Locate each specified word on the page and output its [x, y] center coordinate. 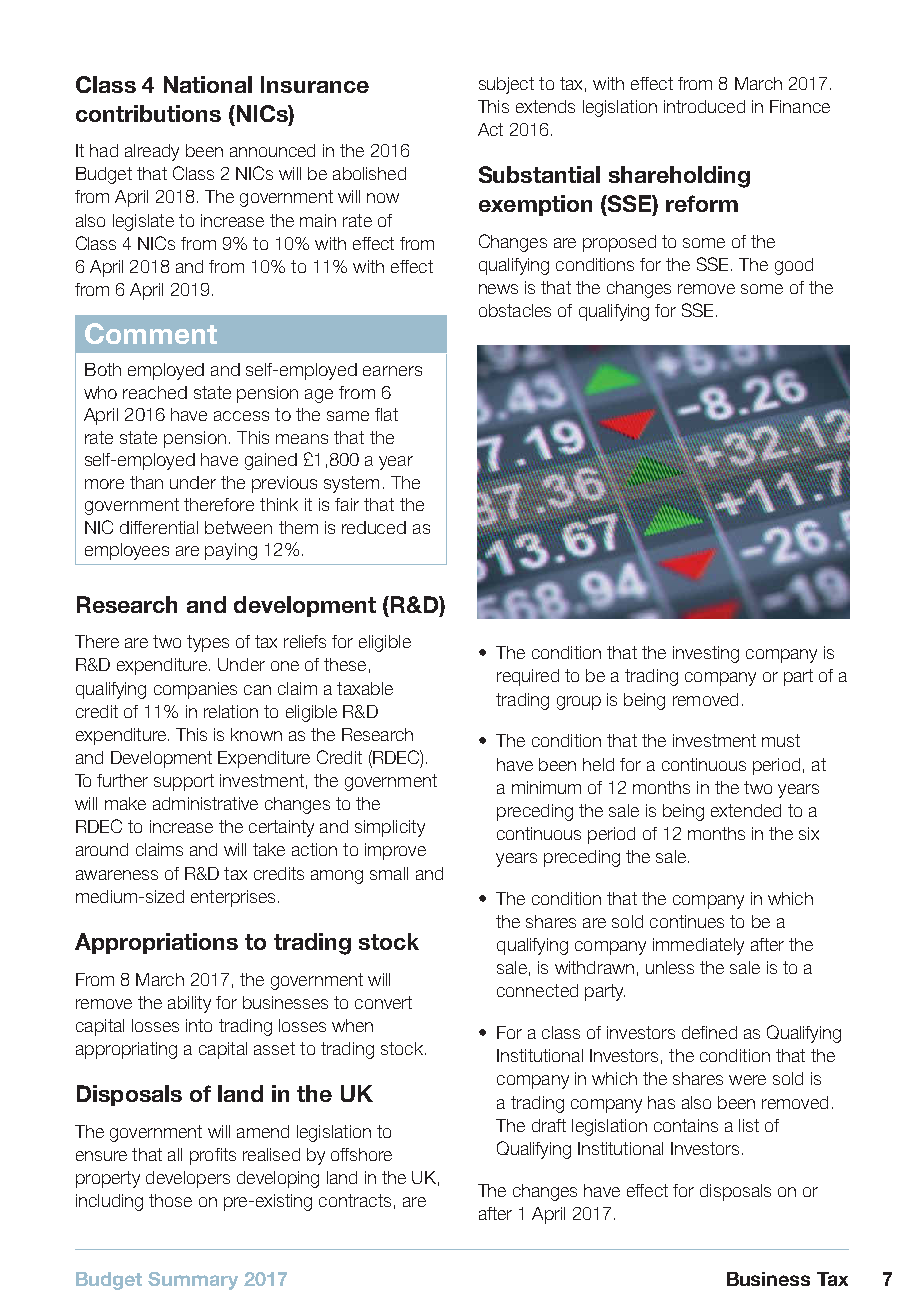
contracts [355, 1200]
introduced [704, 106]
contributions [148, 113]
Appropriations [156, 943]
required [528, 677]
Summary [193, 1281]
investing [706, 654]
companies [195, 690]
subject [506, 85]
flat [386, 414]
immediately [698, 946]
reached [155, 392]
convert [383, 1002]
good [794, 266]
